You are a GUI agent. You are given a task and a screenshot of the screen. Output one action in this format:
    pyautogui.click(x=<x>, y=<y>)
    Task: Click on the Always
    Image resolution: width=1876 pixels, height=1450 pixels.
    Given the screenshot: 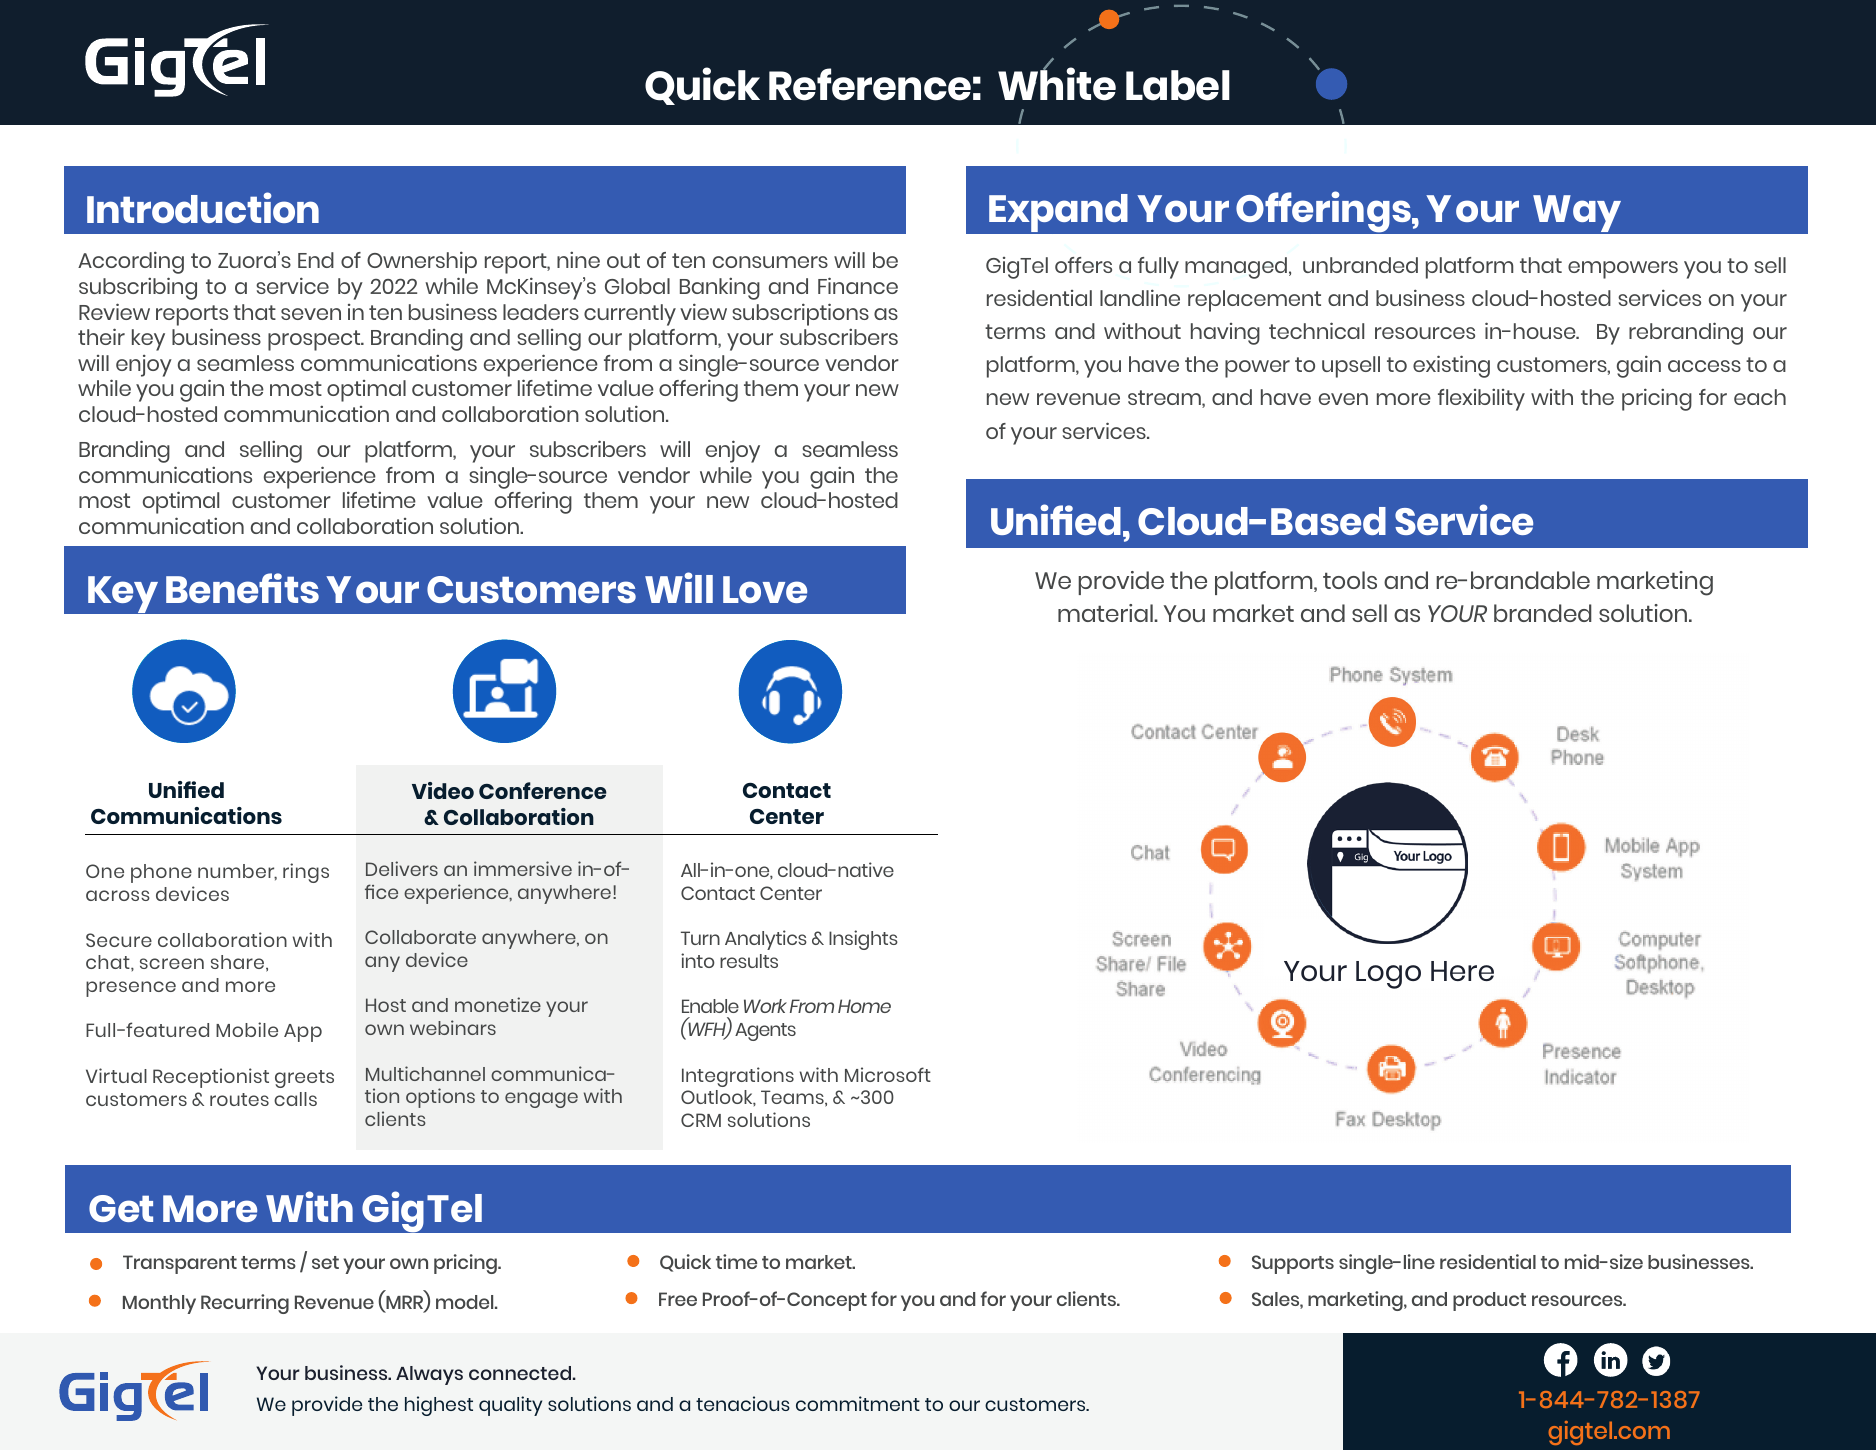 What is the action you would take?
    pyautogui.click(x=429, y=1375)
